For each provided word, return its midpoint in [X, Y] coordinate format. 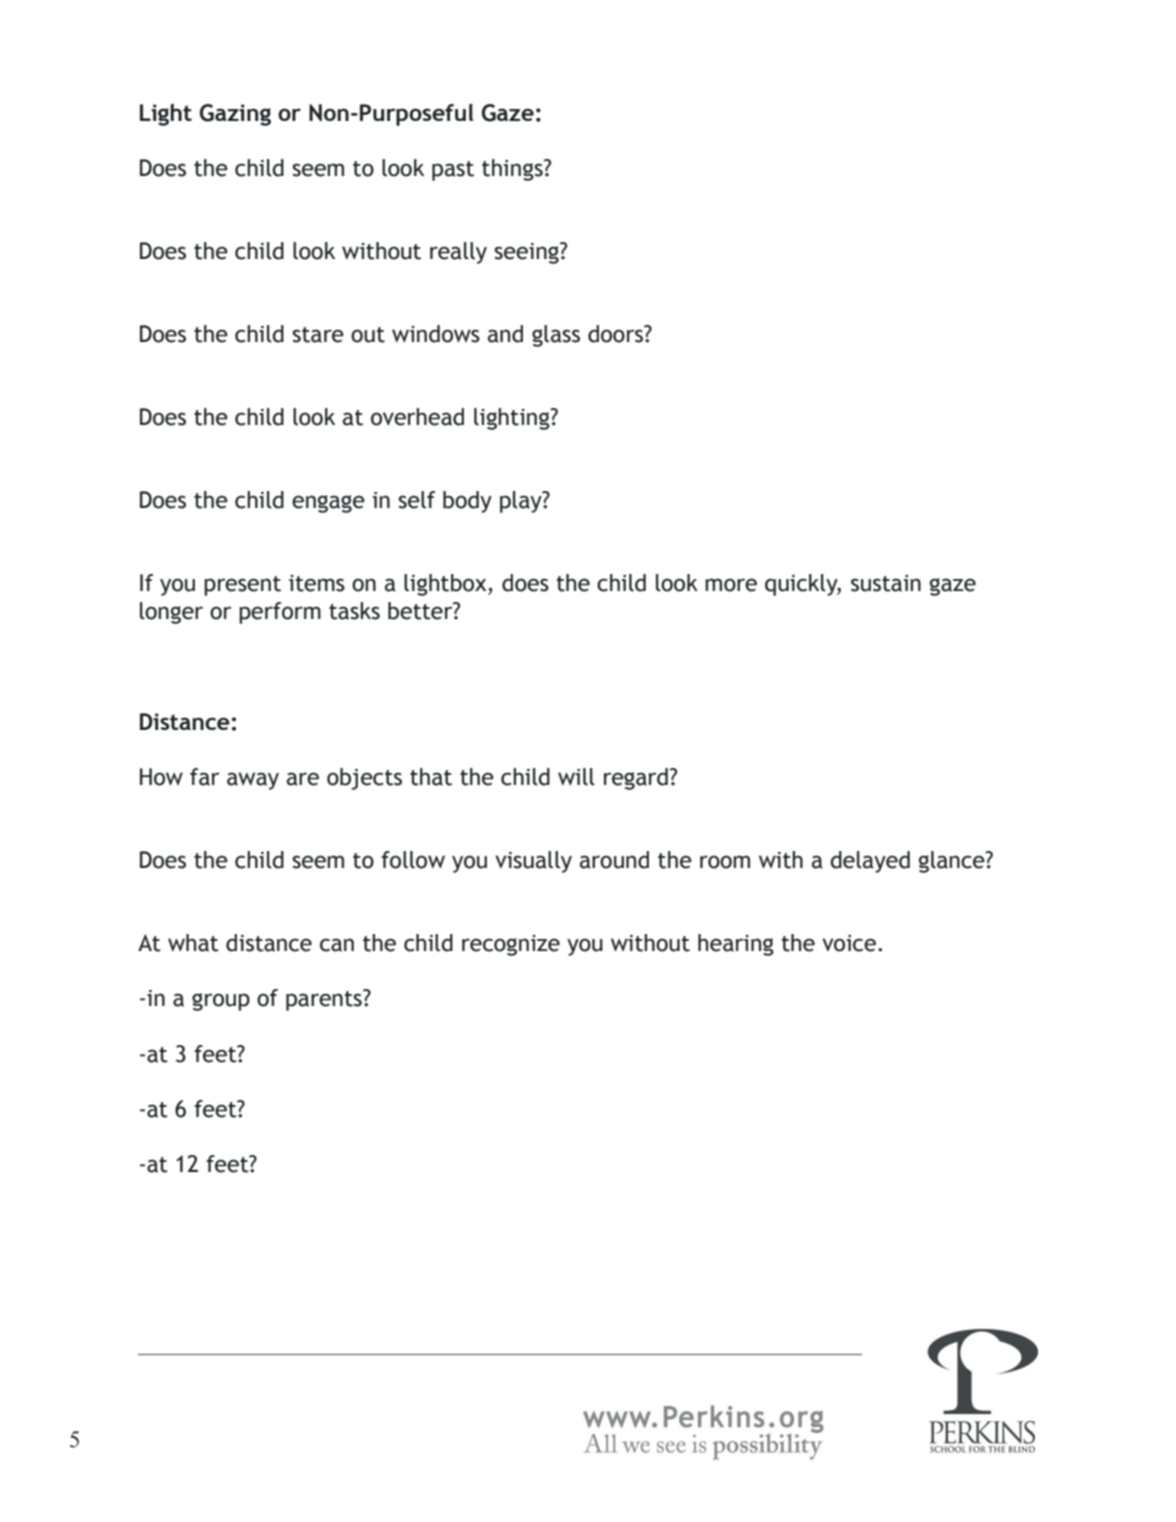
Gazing [235, 115]
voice [849, 943]
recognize [511, 945]
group [221, 1002]
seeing [527, 253]
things [513, 170]
